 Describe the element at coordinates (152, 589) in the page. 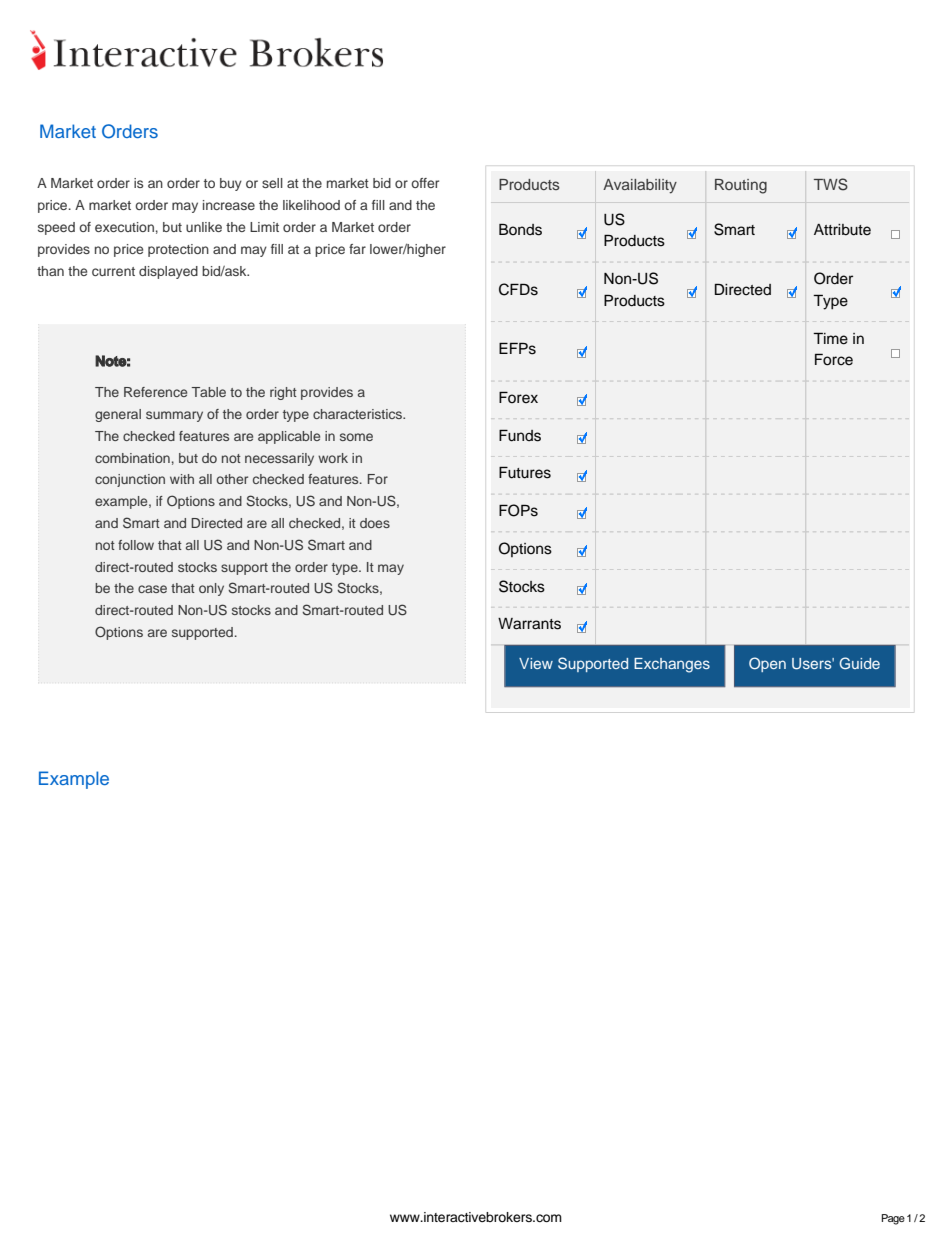

I see `case` at that location.
